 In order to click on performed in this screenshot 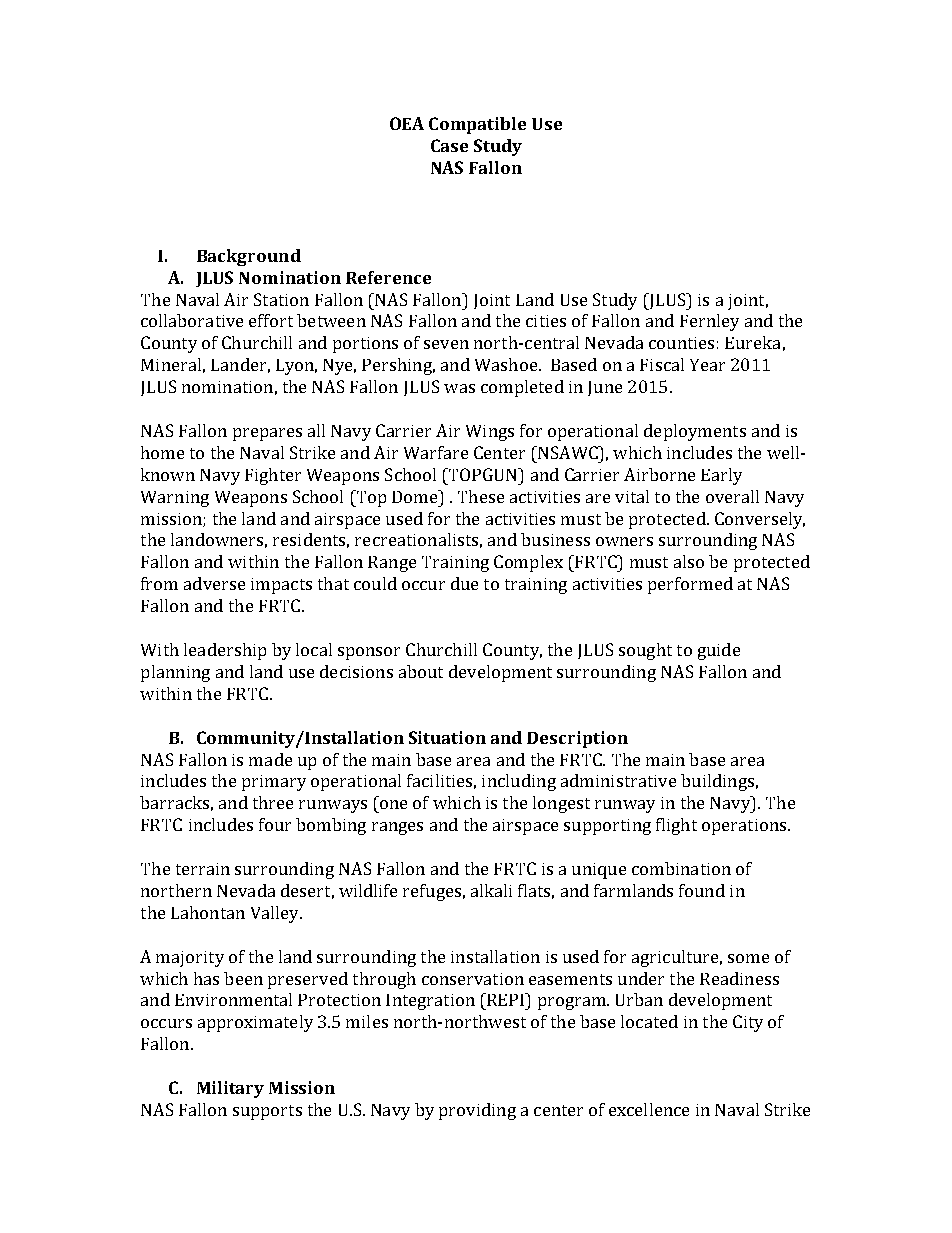, I will do `click(690, 585)`.
